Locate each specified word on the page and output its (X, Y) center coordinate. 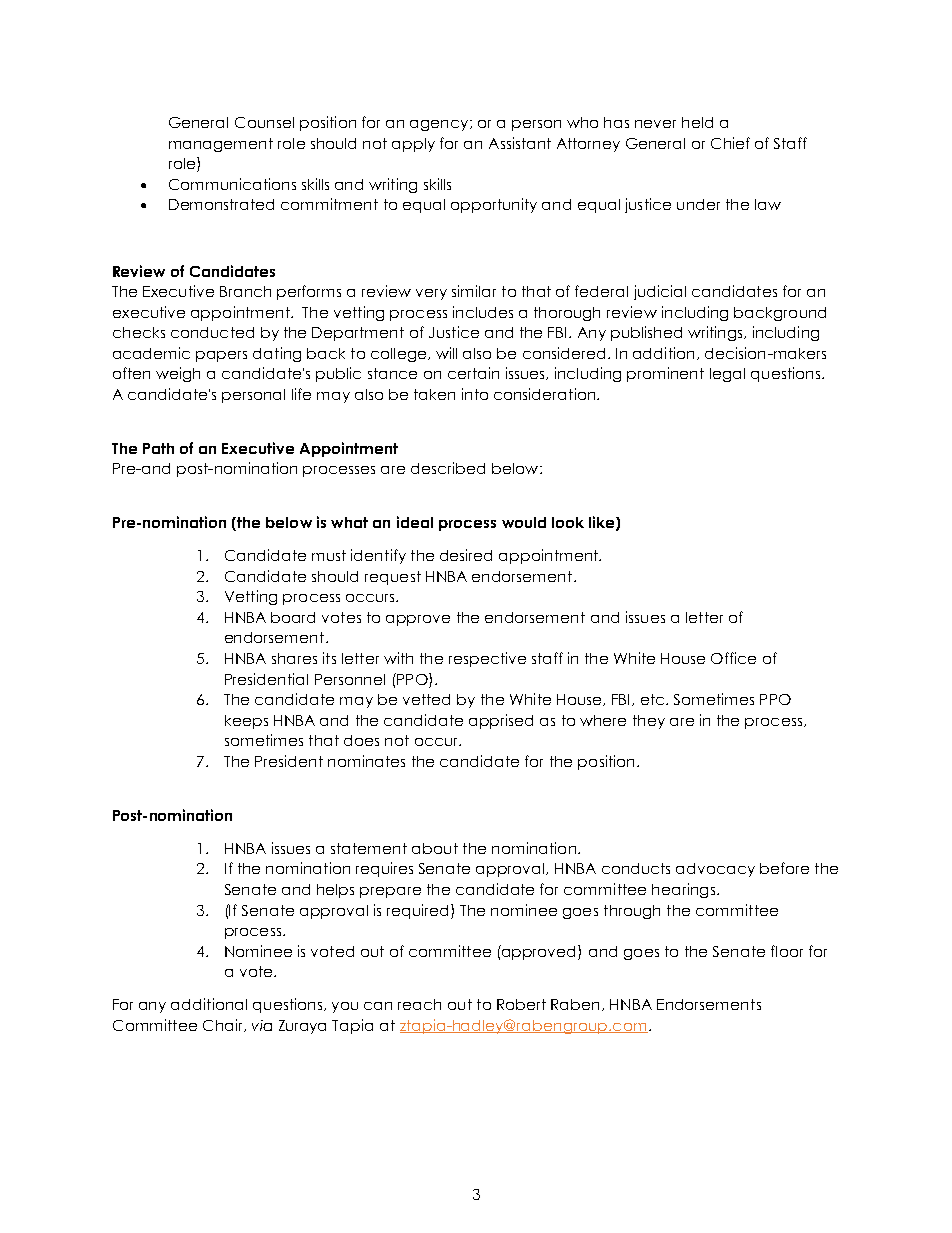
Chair (224, 1025)
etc (654, 699)
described (448, 468)
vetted (426, 699)
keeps (246, 722)
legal (727, 375)
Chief (730, 143)
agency (440, 125)
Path (158, 448)
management (221, 145)
